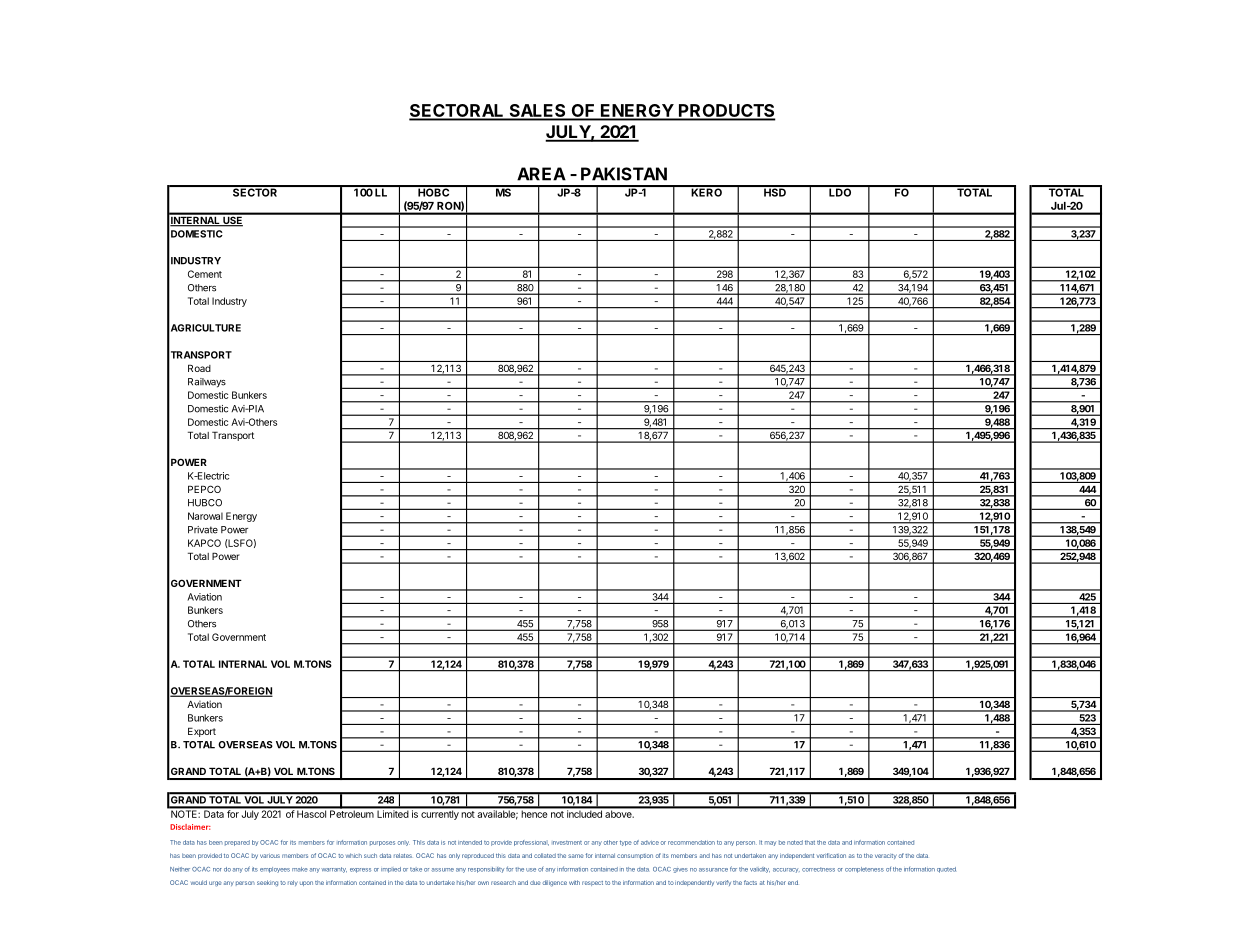  Describe the element at coordinates (541, 174) in the screenshot. I see `AREA` at that location.
